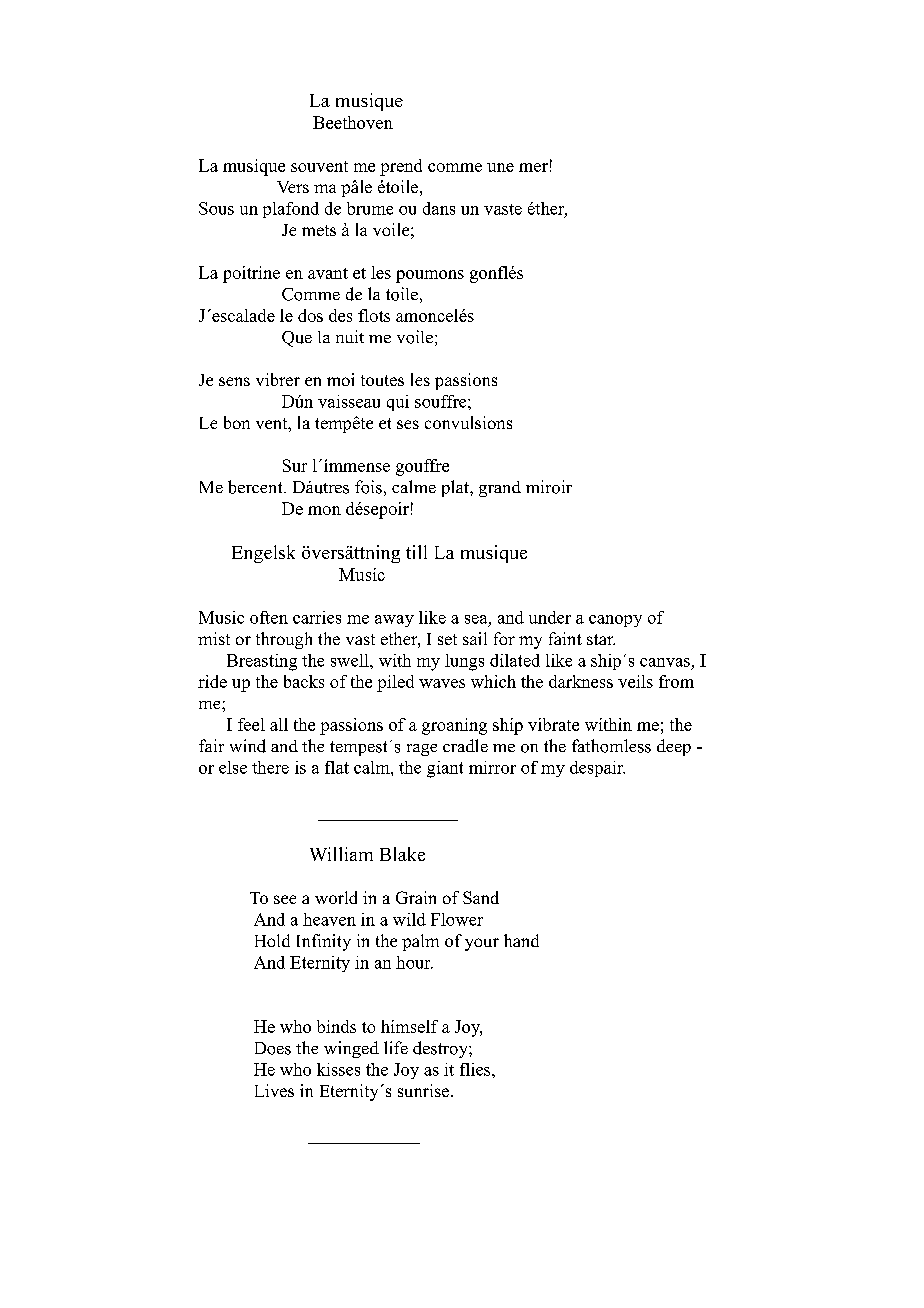 This image has height=1308, width=924. Describe the element at coordinates (439, 208) in the image. I see `dans` at that location.
